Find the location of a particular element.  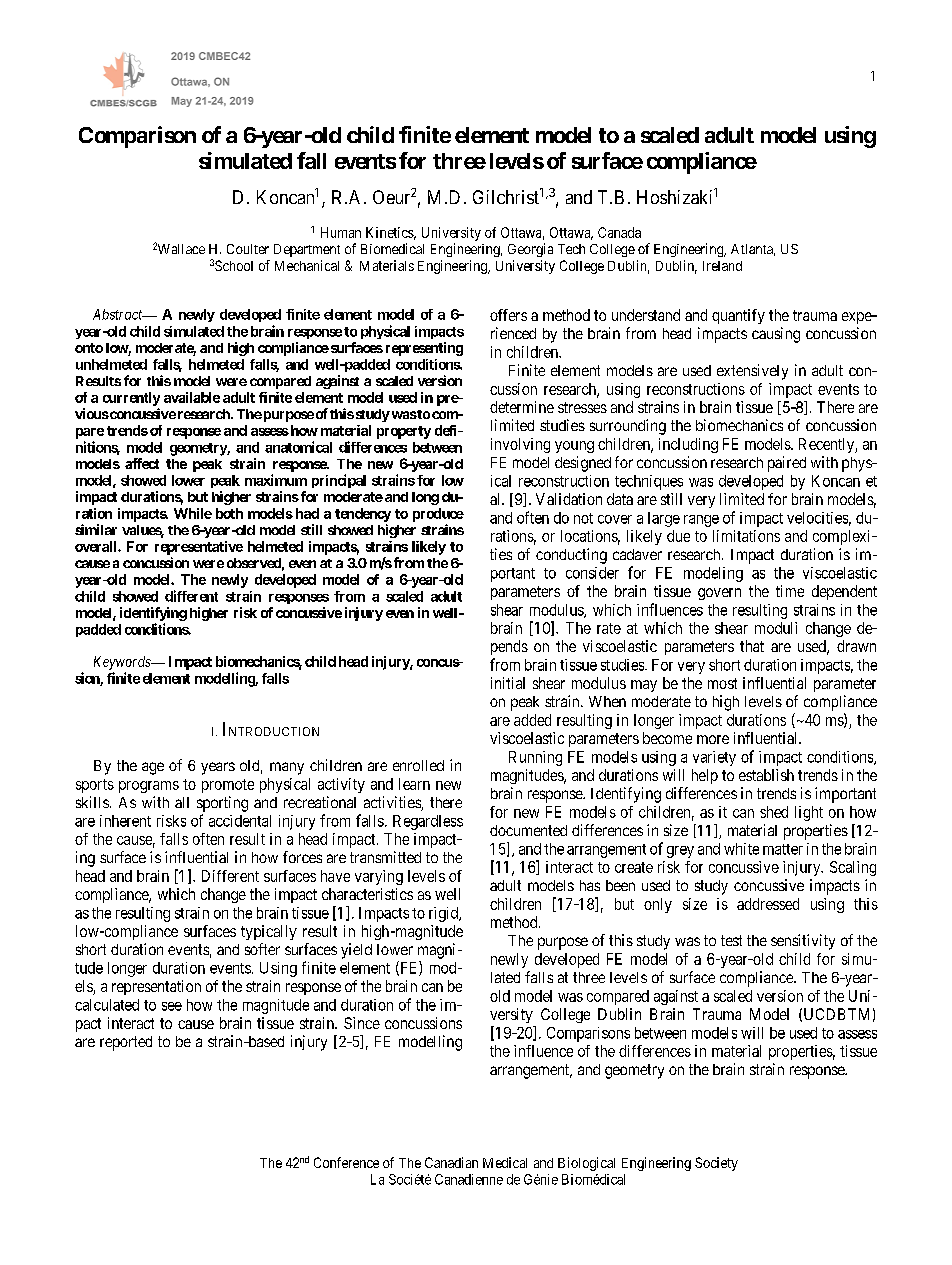

Georgia is located at coordinates (530, 250).
